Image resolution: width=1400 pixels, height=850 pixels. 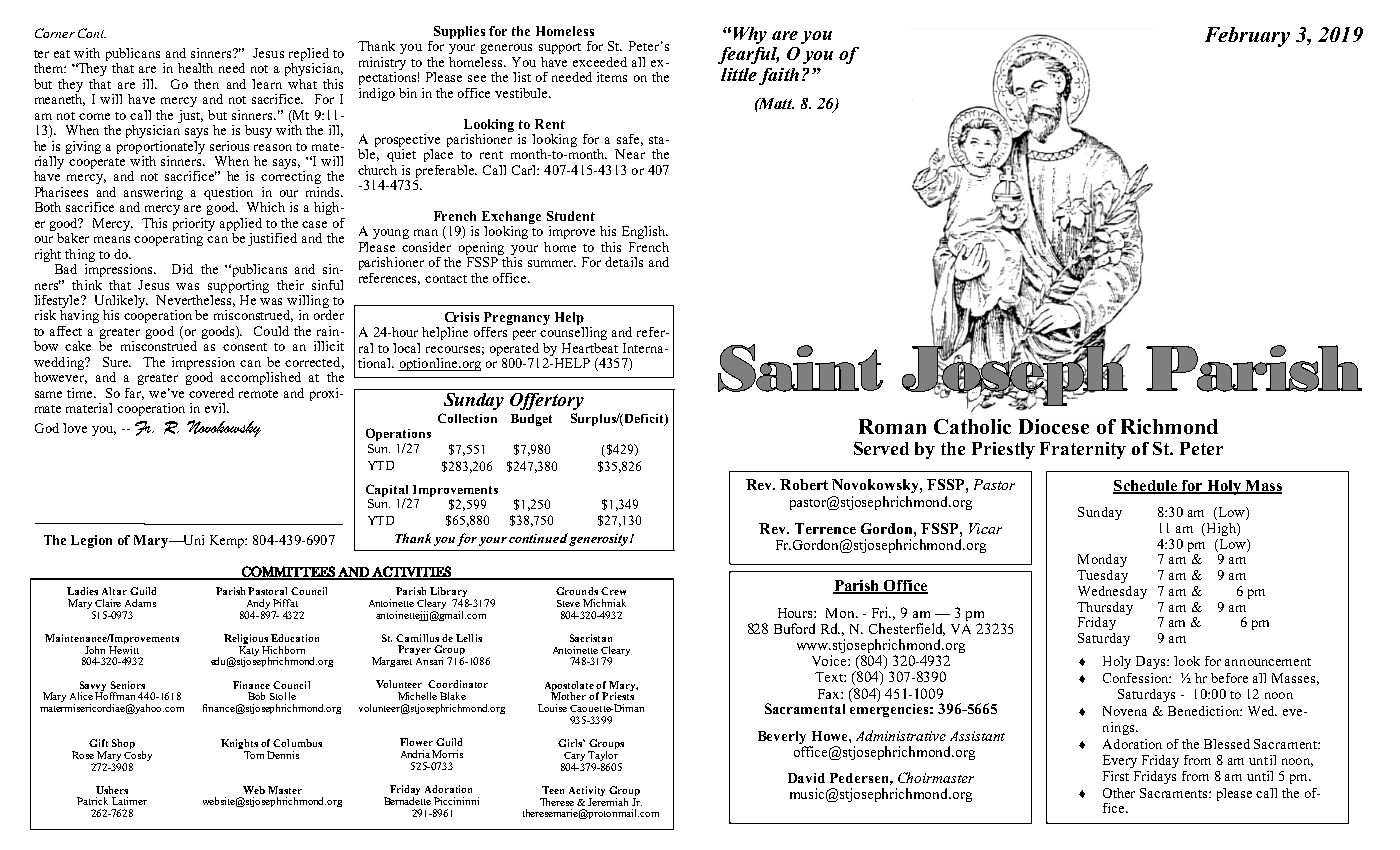 What do you see at coordinates (600, 540) in the document?
I see `generosity` at bounding box center [600, 540].
